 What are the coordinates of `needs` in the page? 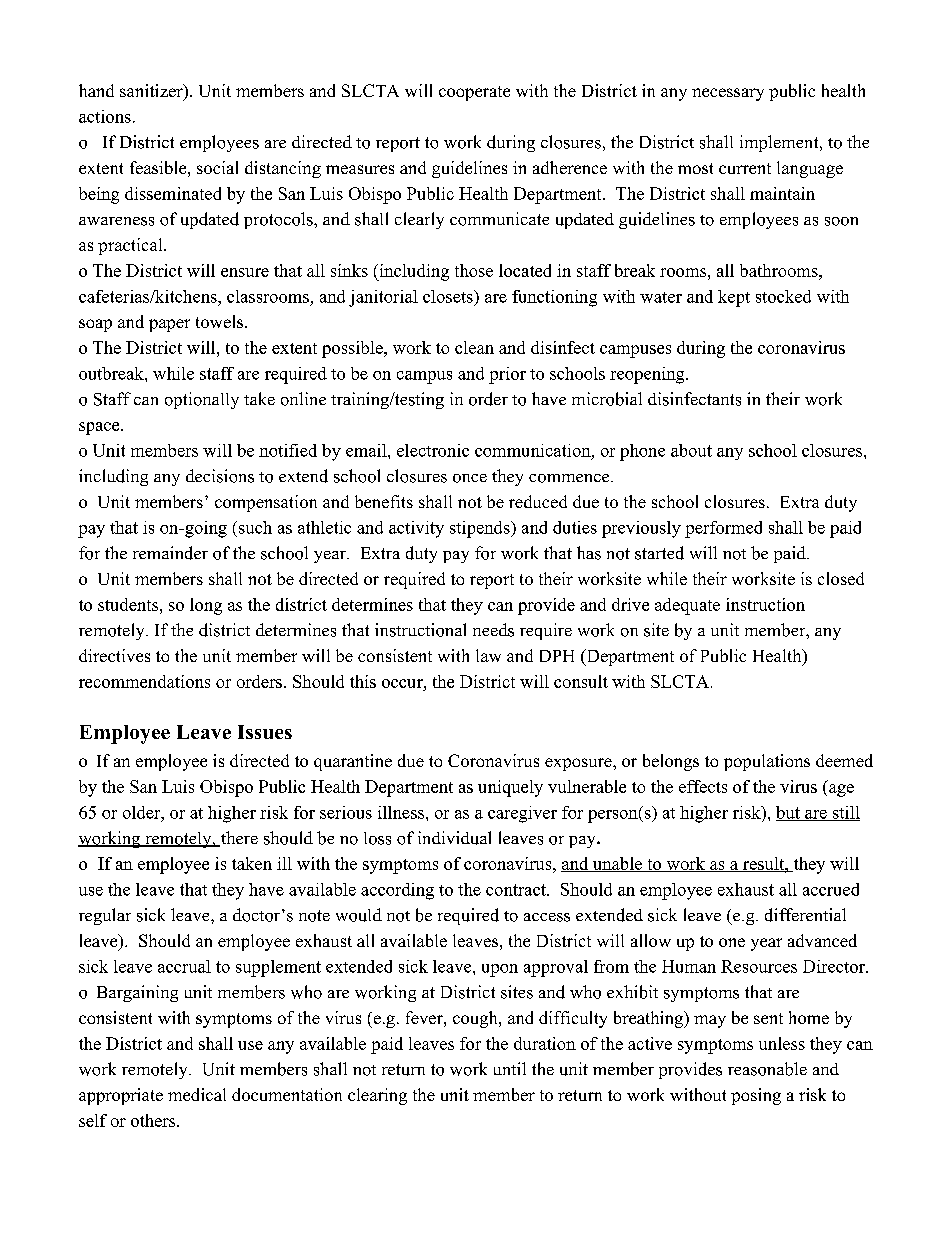 It's located at (493, 630).
